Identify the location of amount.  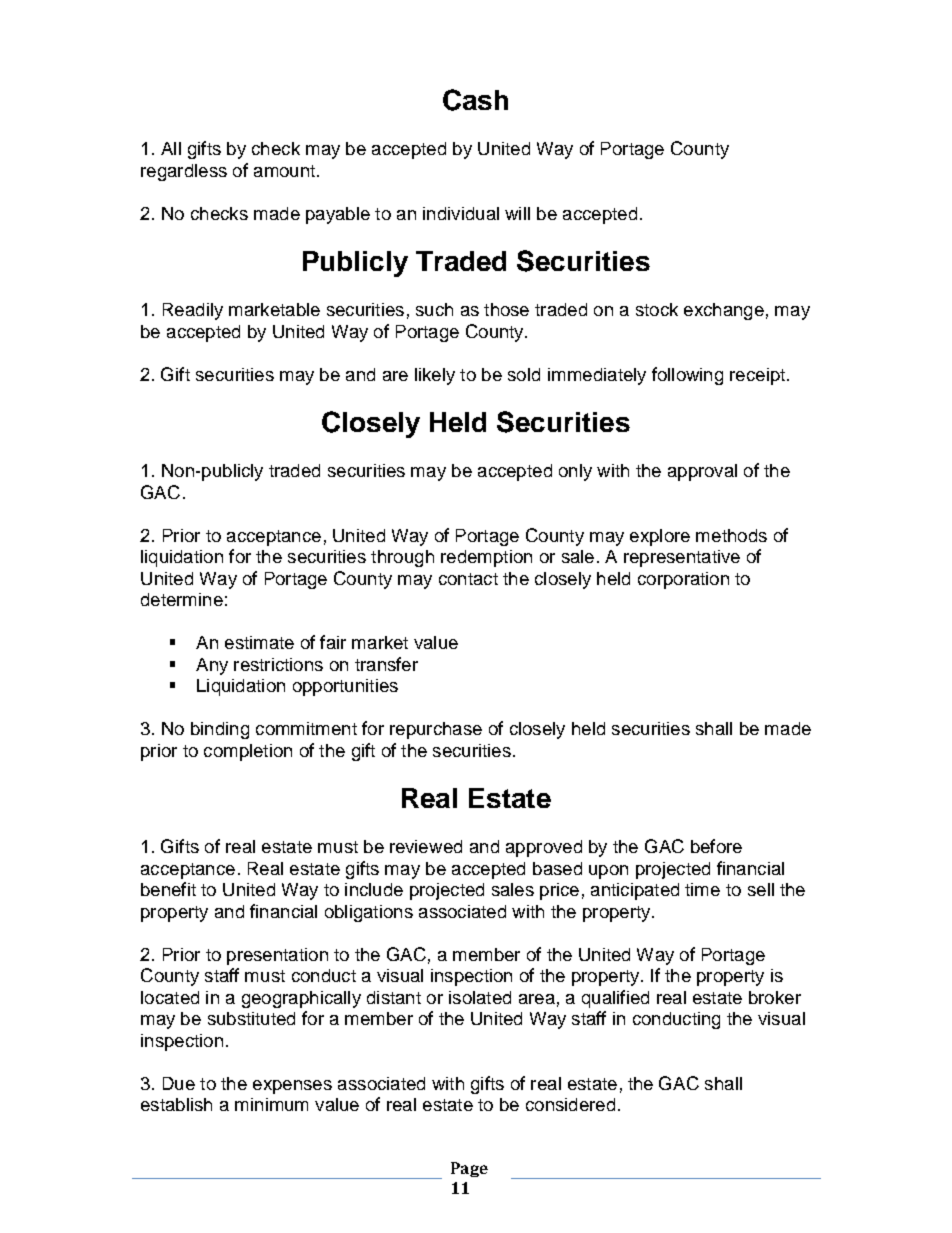
(284, 171).
